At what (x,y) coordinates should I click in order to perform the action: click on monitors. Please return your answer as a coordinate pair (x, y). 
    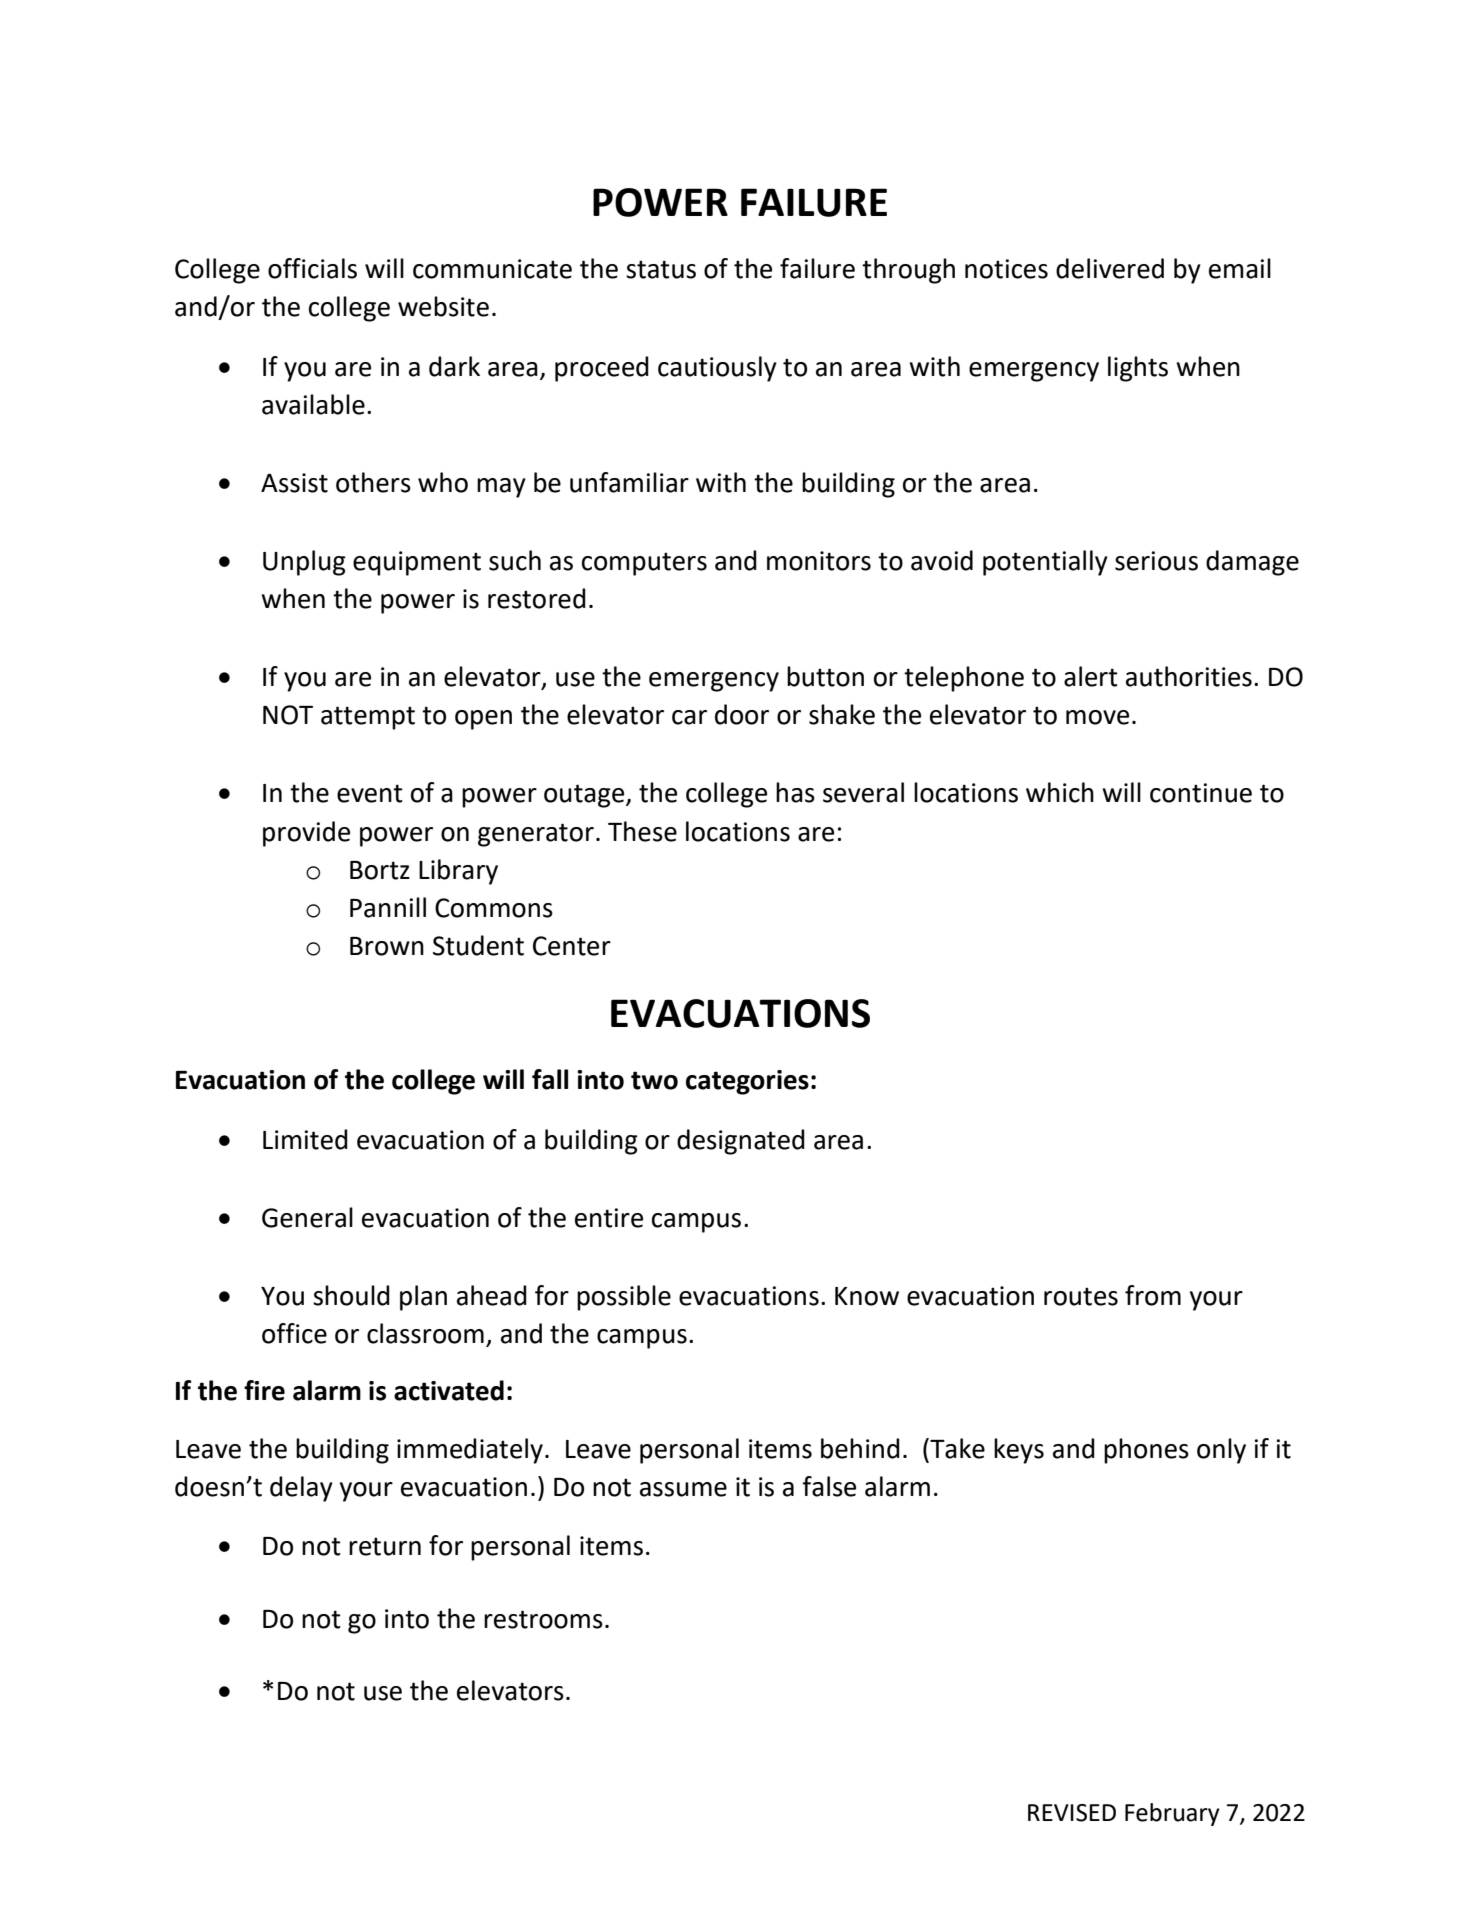
    Looking at the image, I should click on (819, 561).
